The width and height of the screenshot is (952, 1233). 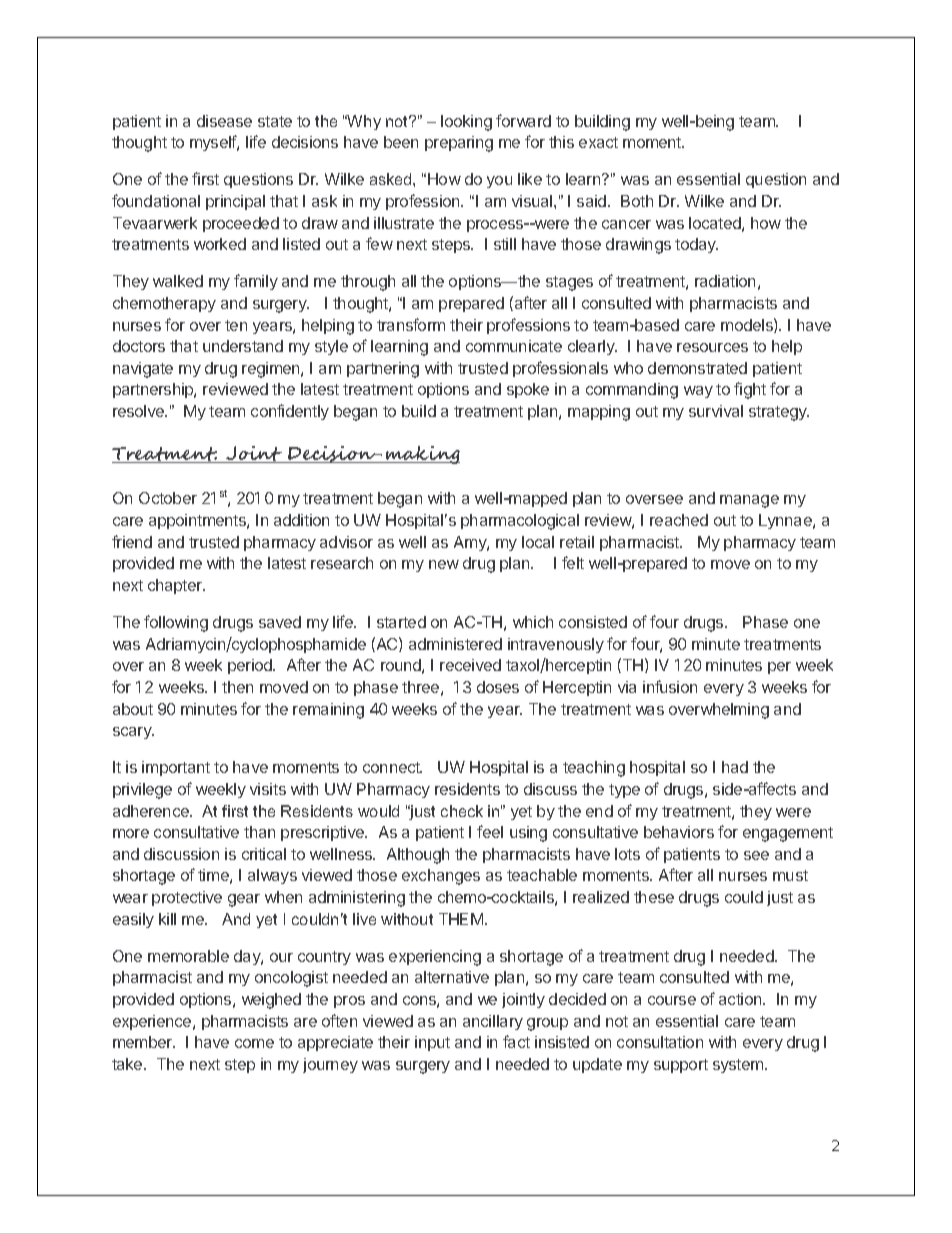 I want to click on preparing, so click(x=459, y=144).
